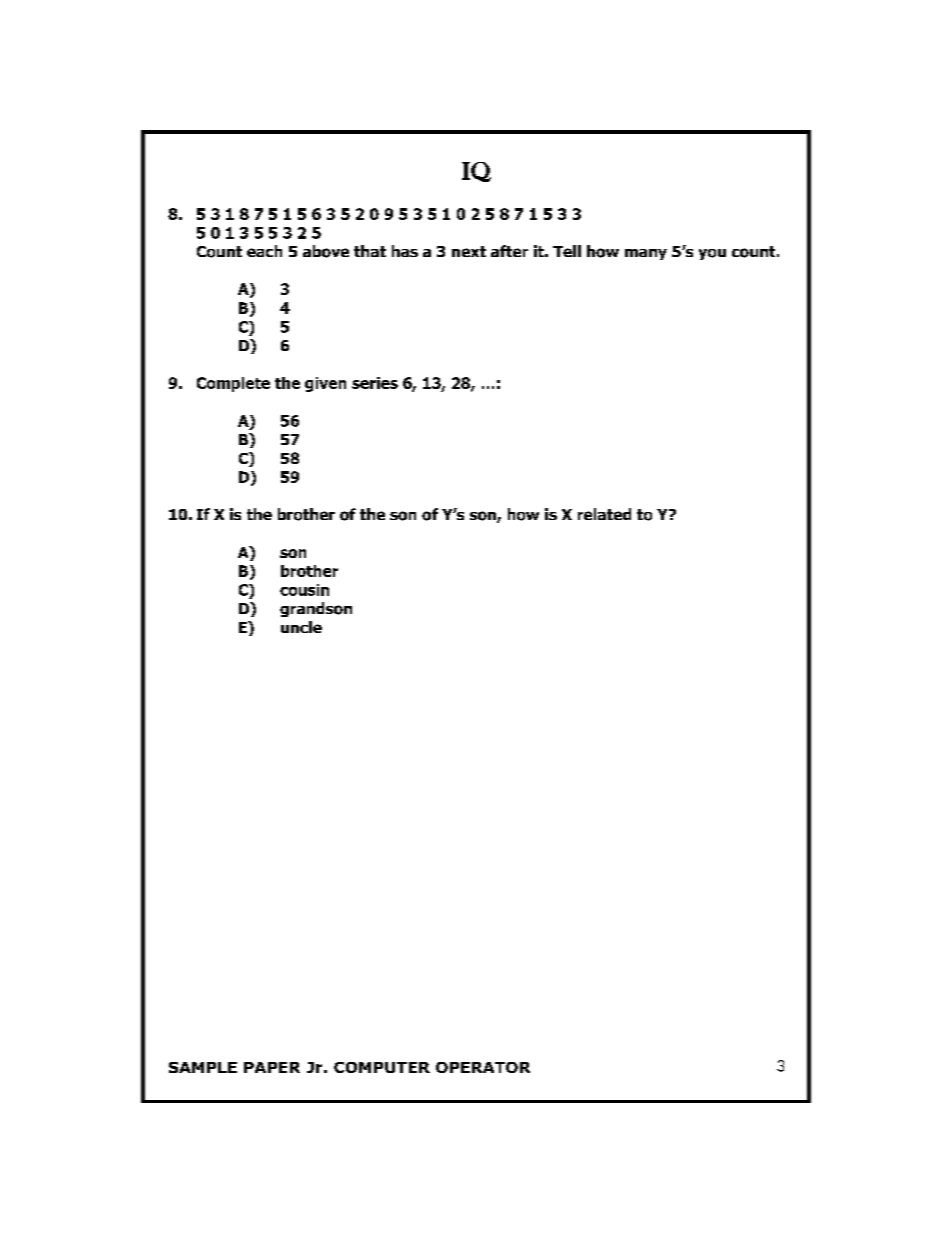 The height and width of the screenshot is (1233, 952). Describe the element at coordinates (301, 627) in the screenshot. I see `uncle` at that location.
